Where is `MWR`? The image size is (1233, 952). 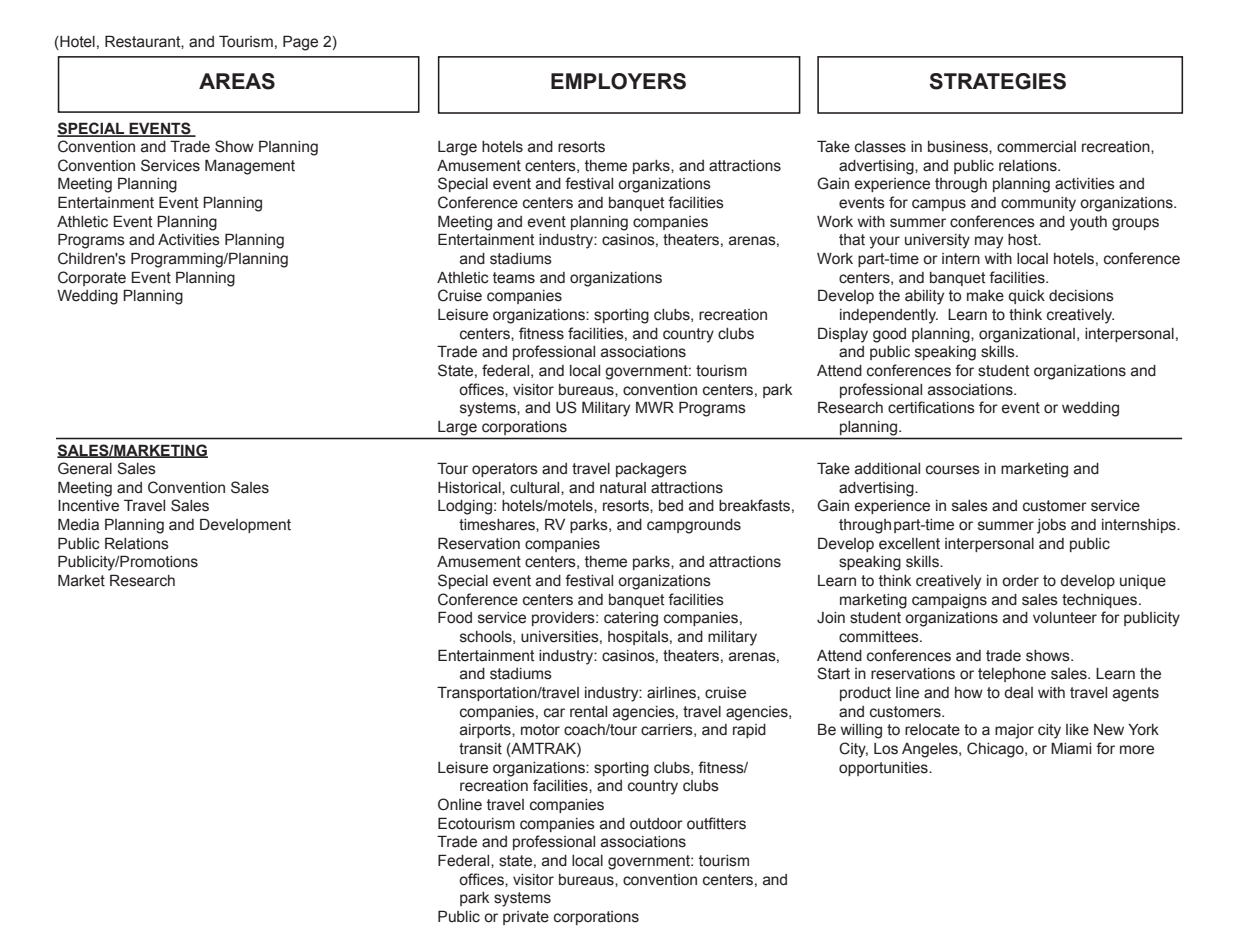 MWR is located at coordinates (655, 407).
